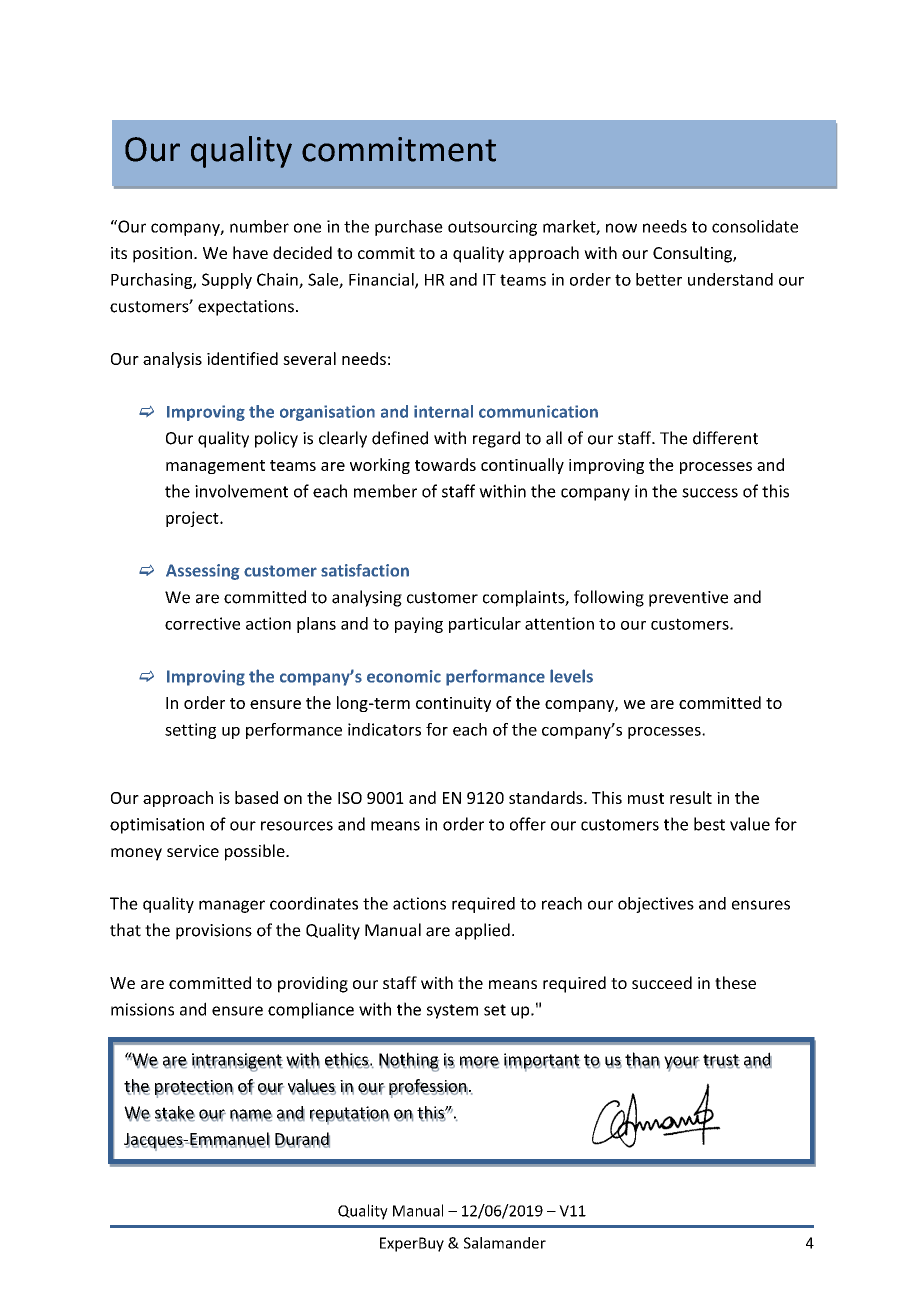  What do you see at coordinates (409, 228) in the screenshot?
I see `purchase` at bounding box center [409, 228].
